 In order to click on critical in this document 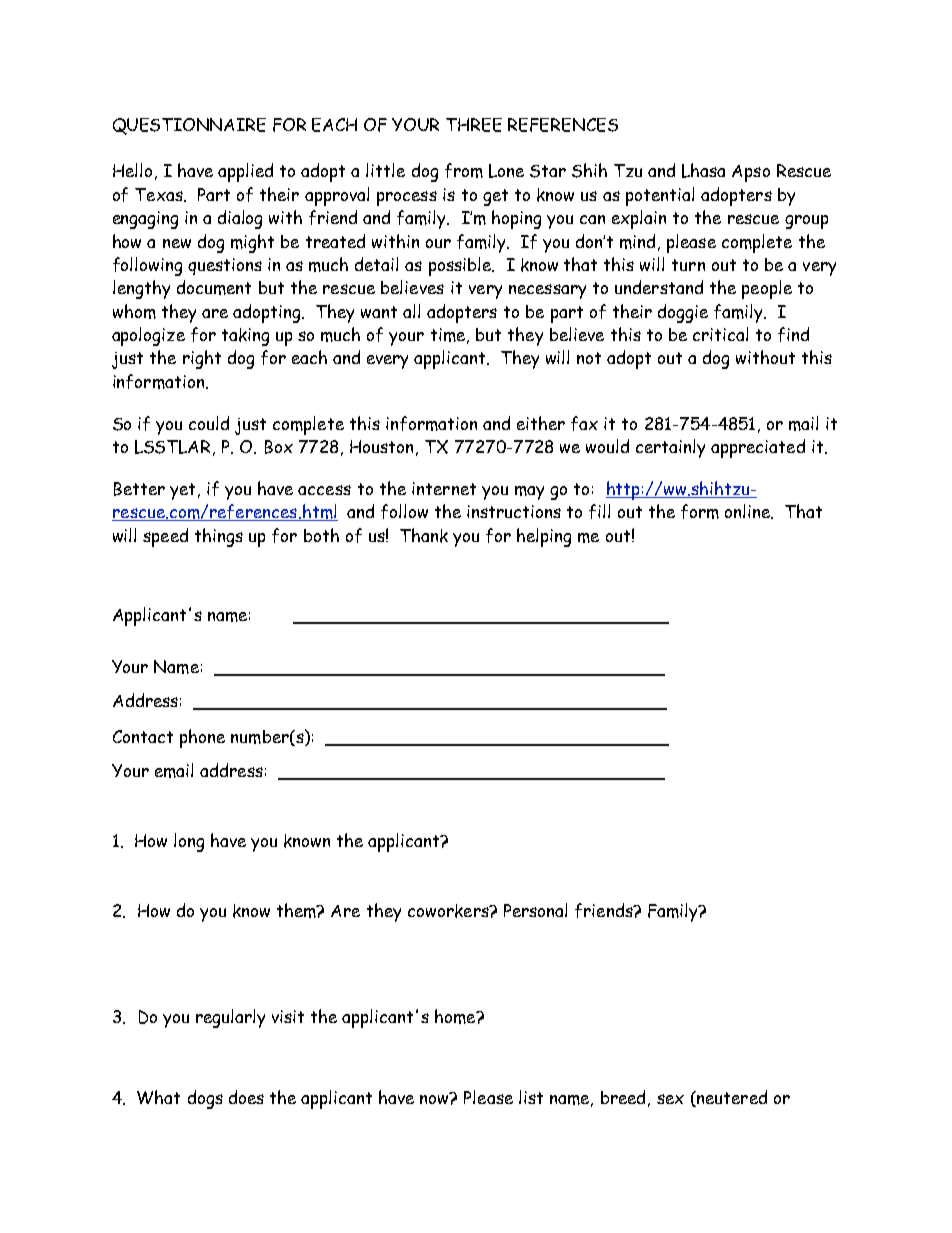, I will do `click(720, 334)`.
